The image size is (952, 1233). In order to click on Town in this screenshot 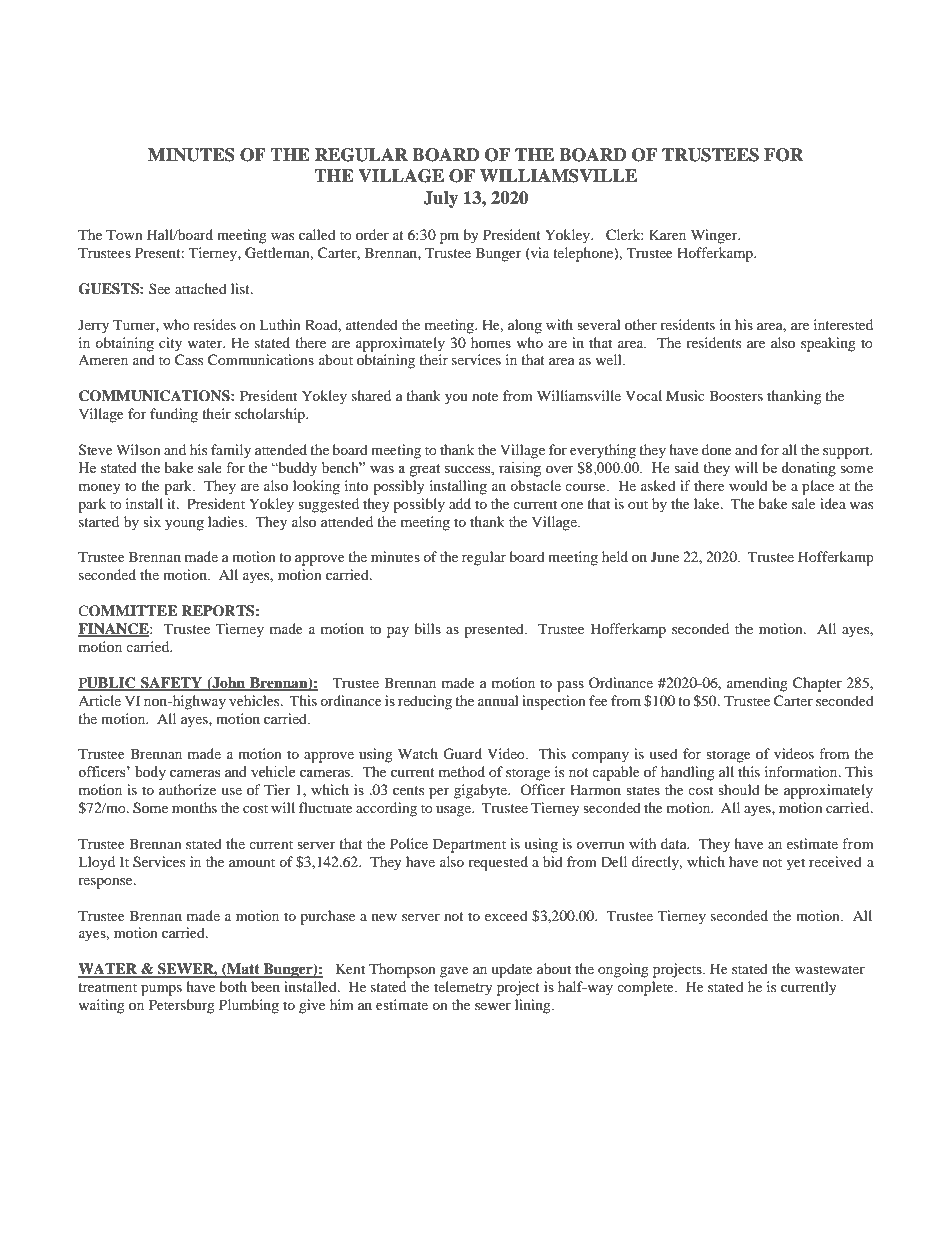, I will do `click(124, 234)`.
